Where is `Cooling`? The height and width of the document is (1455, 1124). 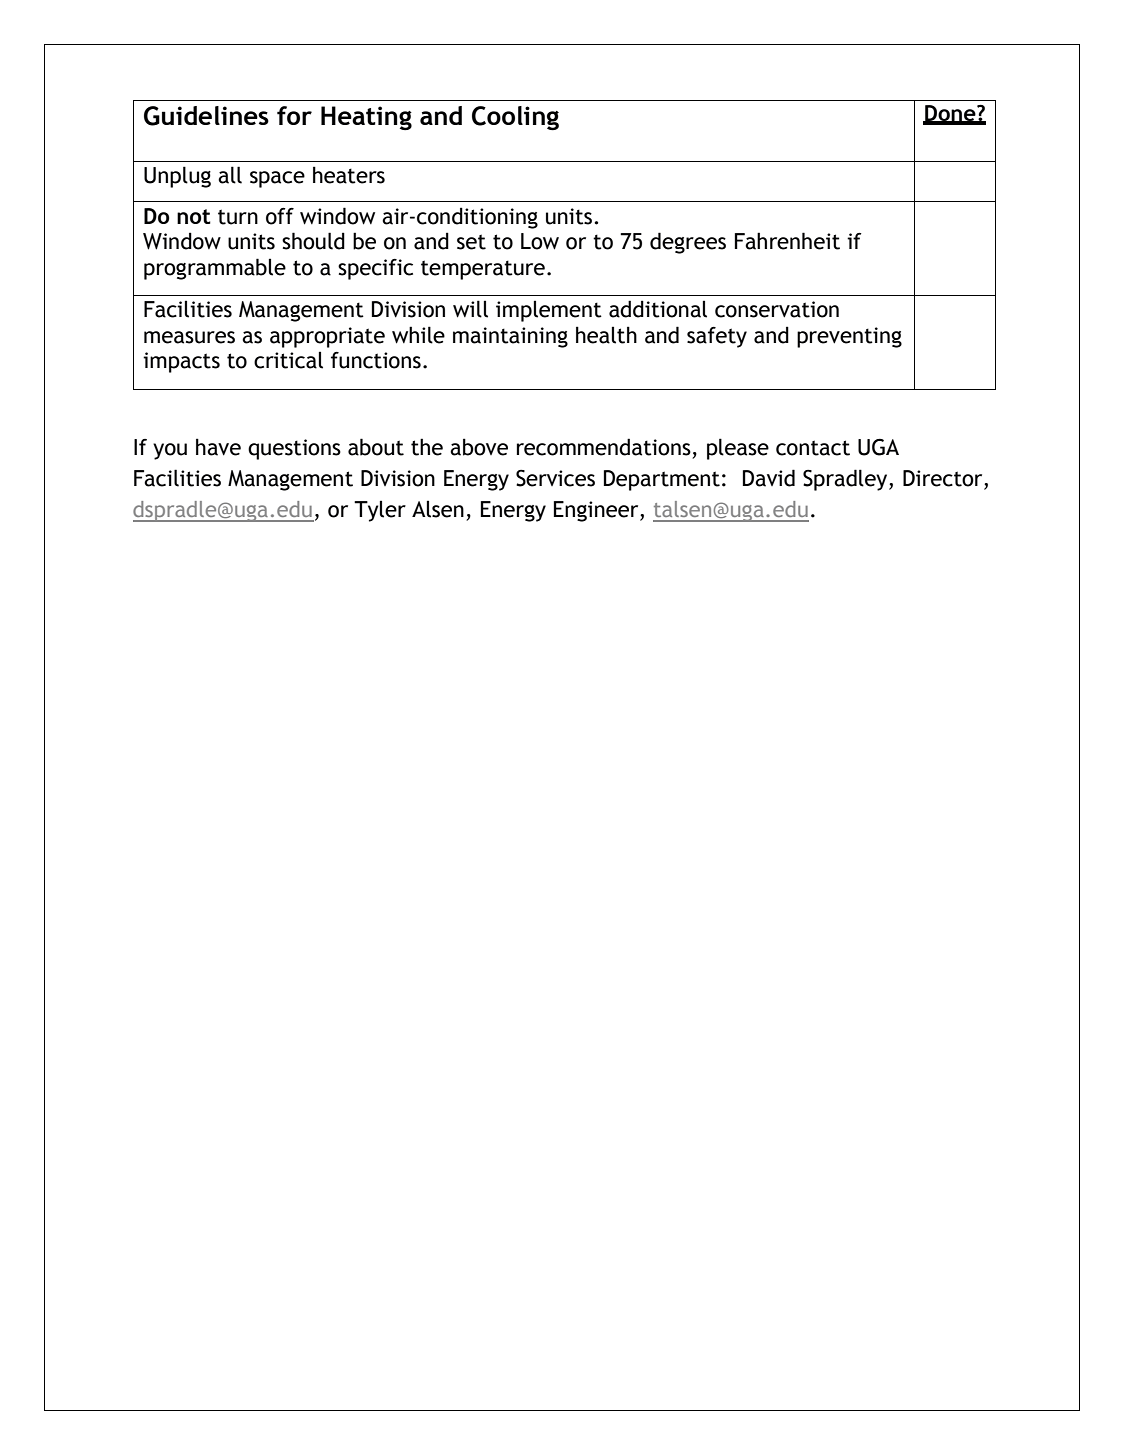
Cooling is located at coordinates (515, 118).
